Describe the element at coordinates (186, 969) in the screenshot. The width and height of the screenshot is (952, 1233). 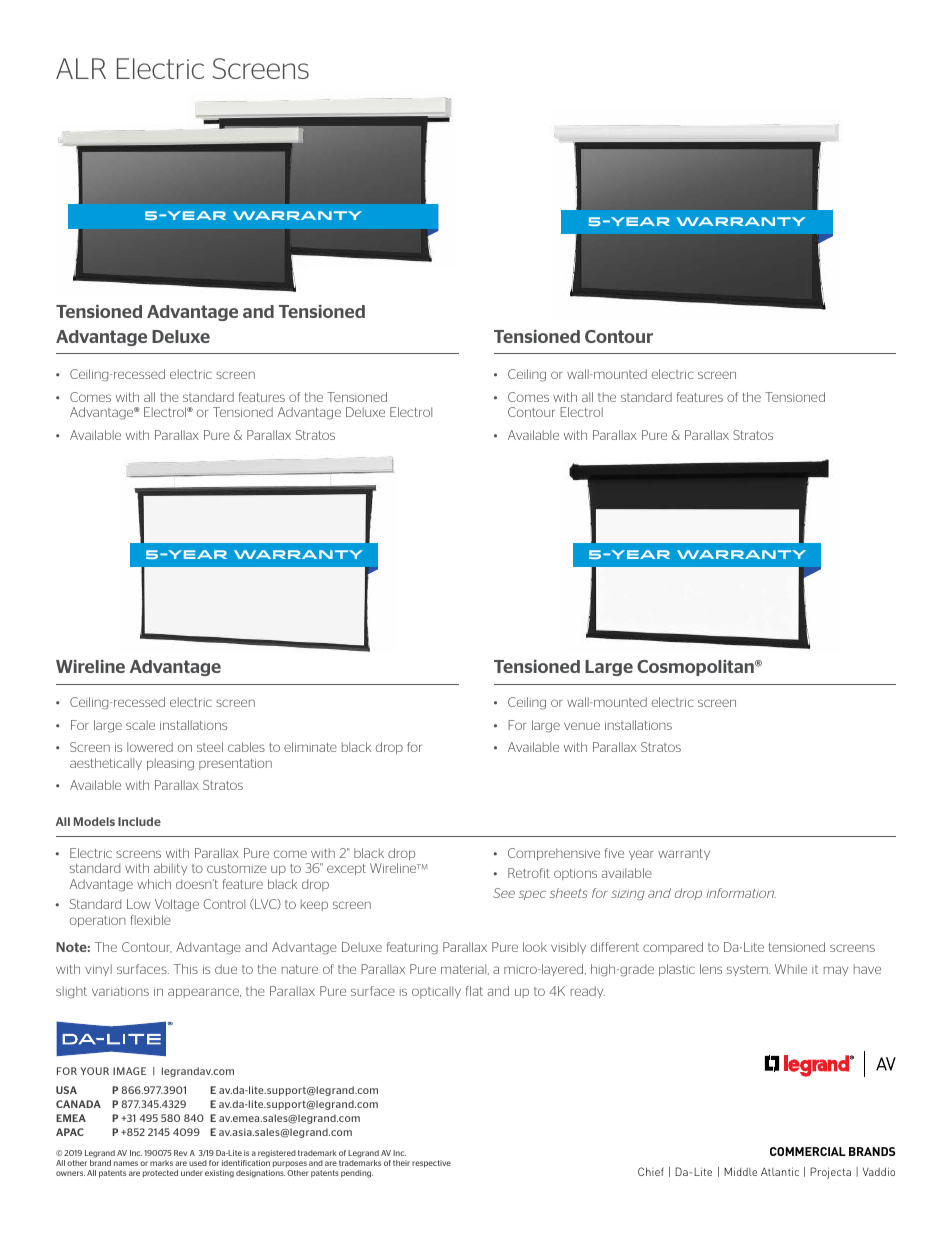
I see `This` at that location.
